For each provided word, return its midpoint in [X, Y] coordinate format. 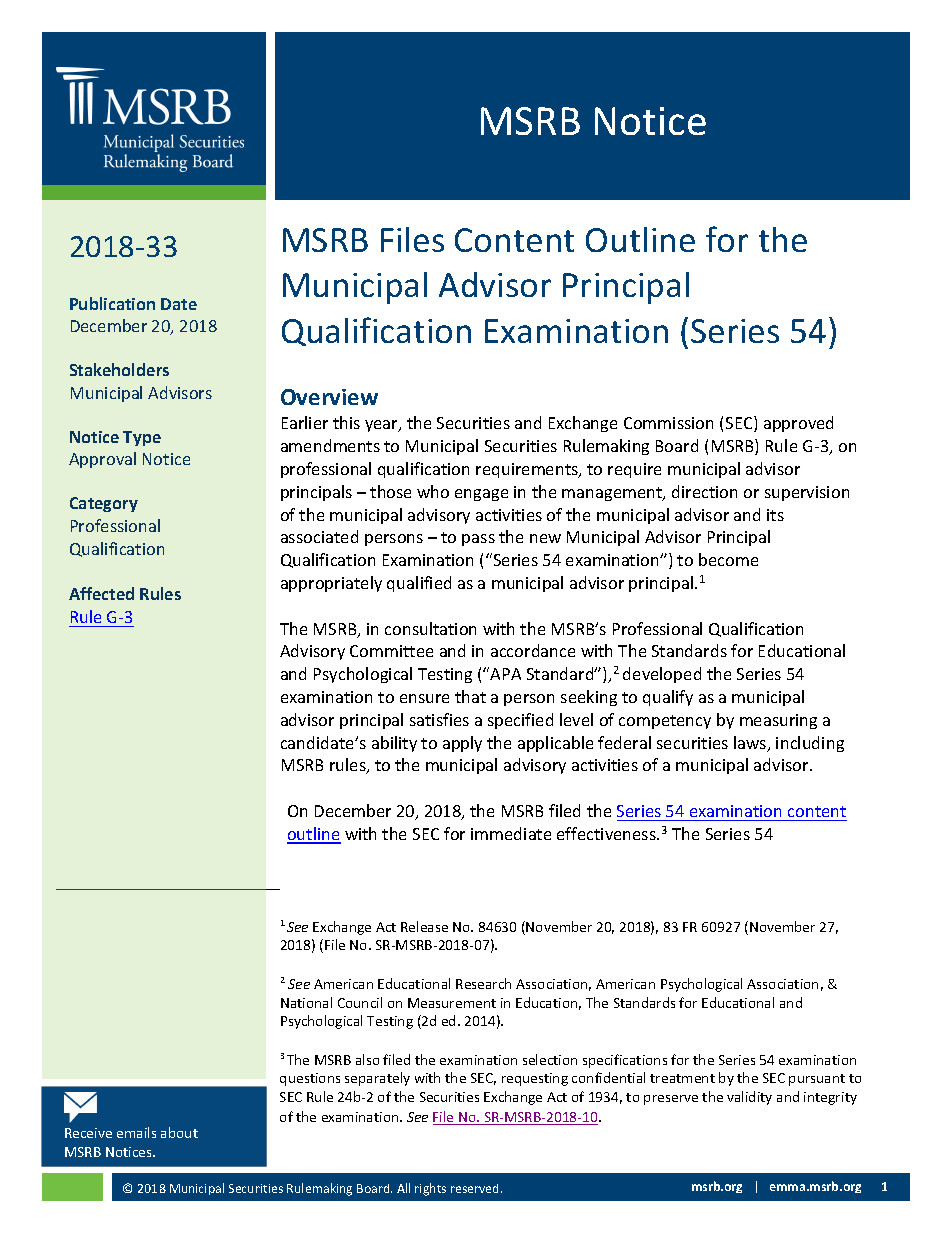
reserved [476, 1188]
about [179, 1132]
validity [749, 1098]
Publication [112, 303]
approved [798, 424]
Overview [329, 397]
